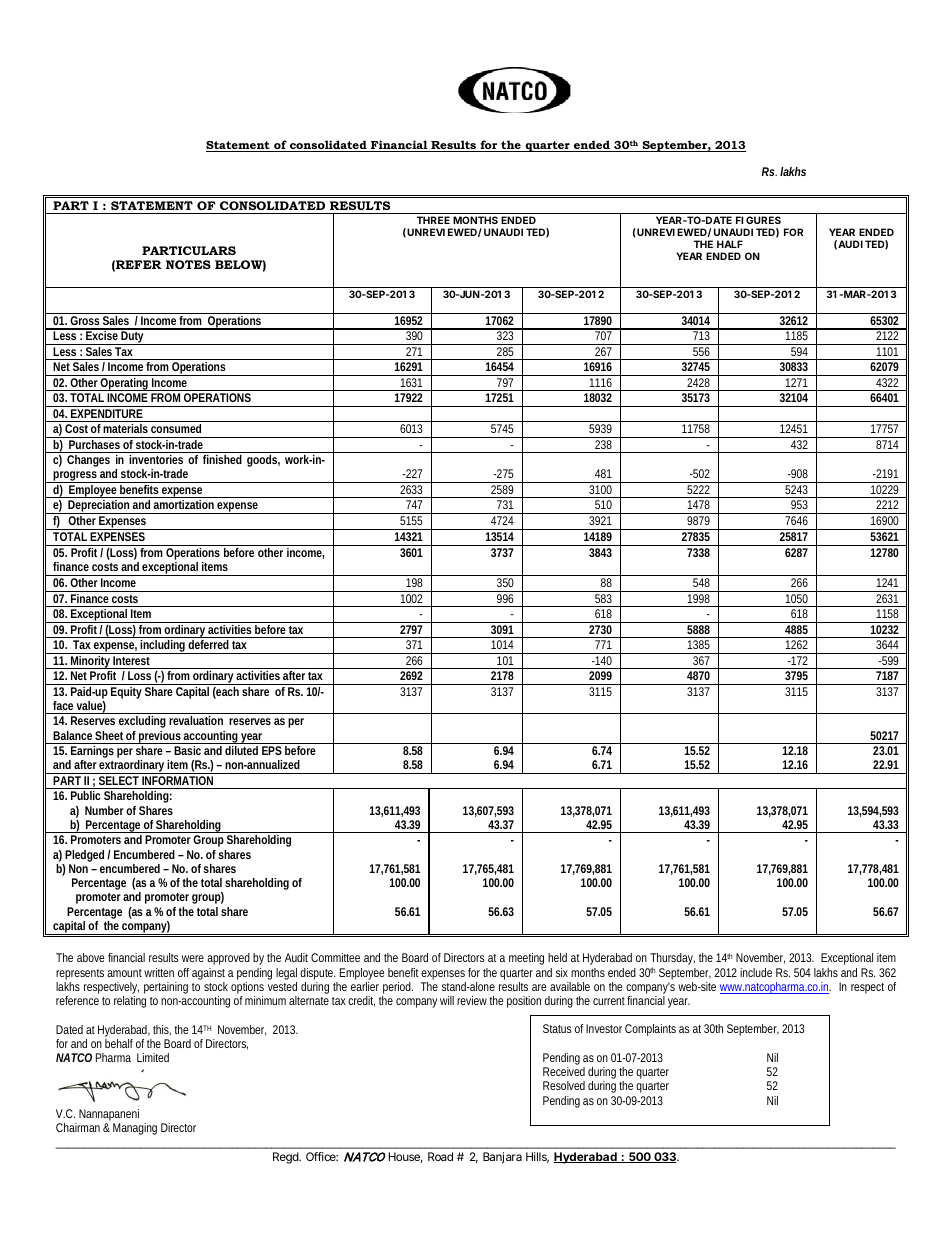 The width and height of the screenshot is (952, 1233). What do you see at coordinates (156, 459) in the screenshot?
I see `inventories` at bounding box center [156, 459].
